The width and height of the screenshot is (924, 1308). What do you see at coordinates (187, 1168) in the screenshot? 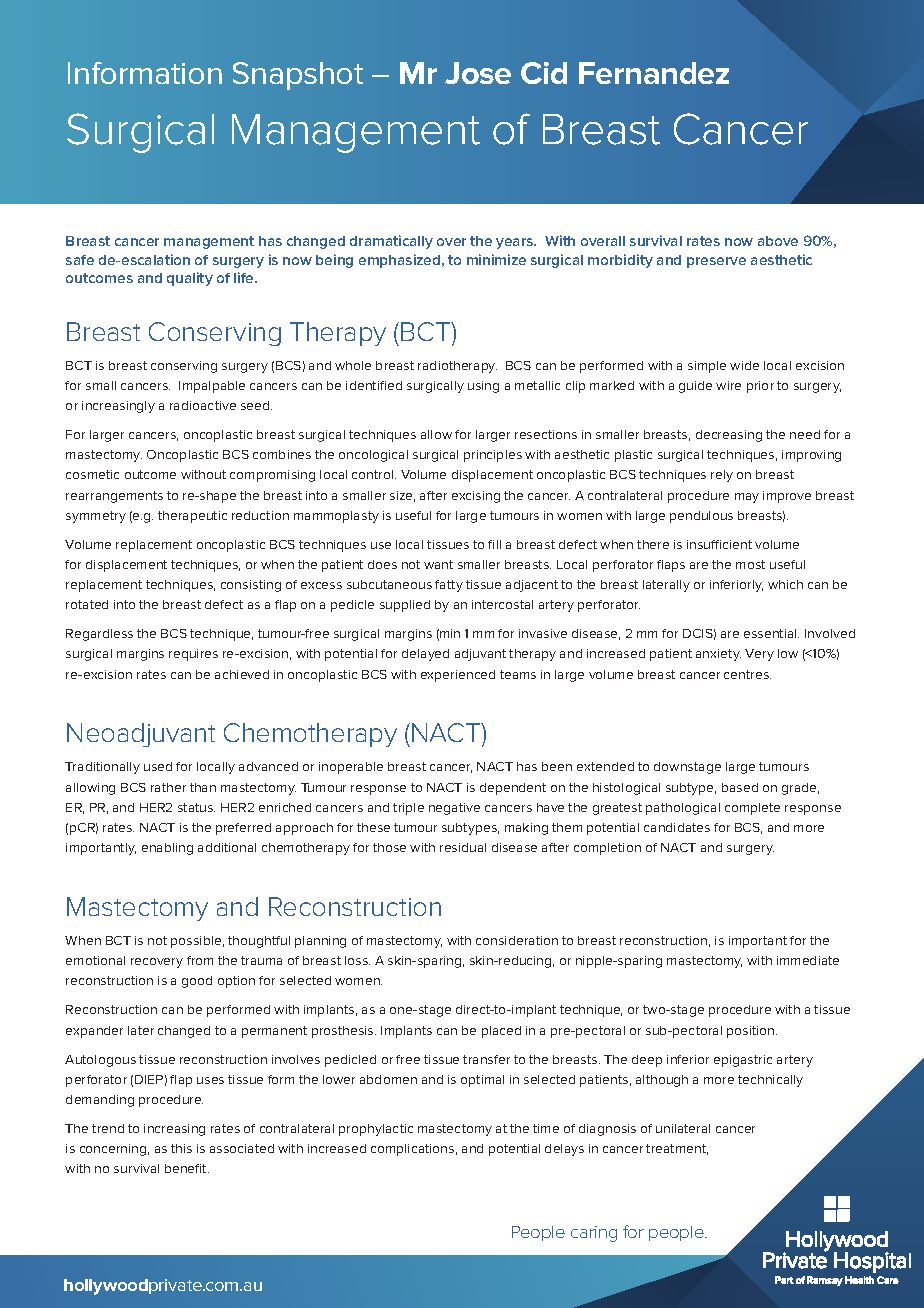
I see `benefit` at bounding box center [187, 1168].
